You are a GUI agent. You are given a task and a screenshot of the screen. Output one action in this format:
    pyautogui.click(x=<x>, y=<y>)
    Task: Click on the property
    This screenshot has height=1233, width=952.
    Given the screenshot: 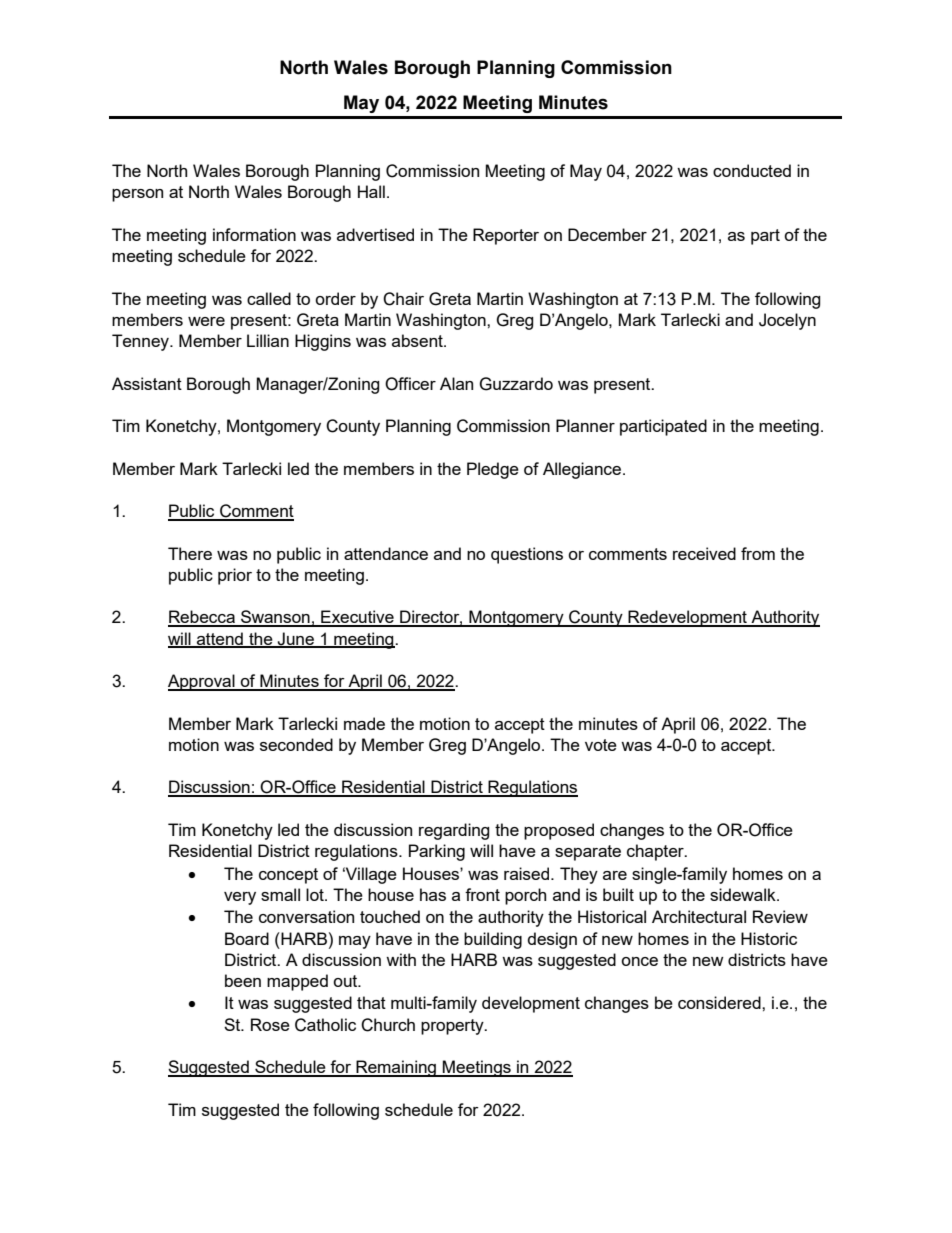 What is the action you would take?
    pyautogui.click(x=453, y=1027)
